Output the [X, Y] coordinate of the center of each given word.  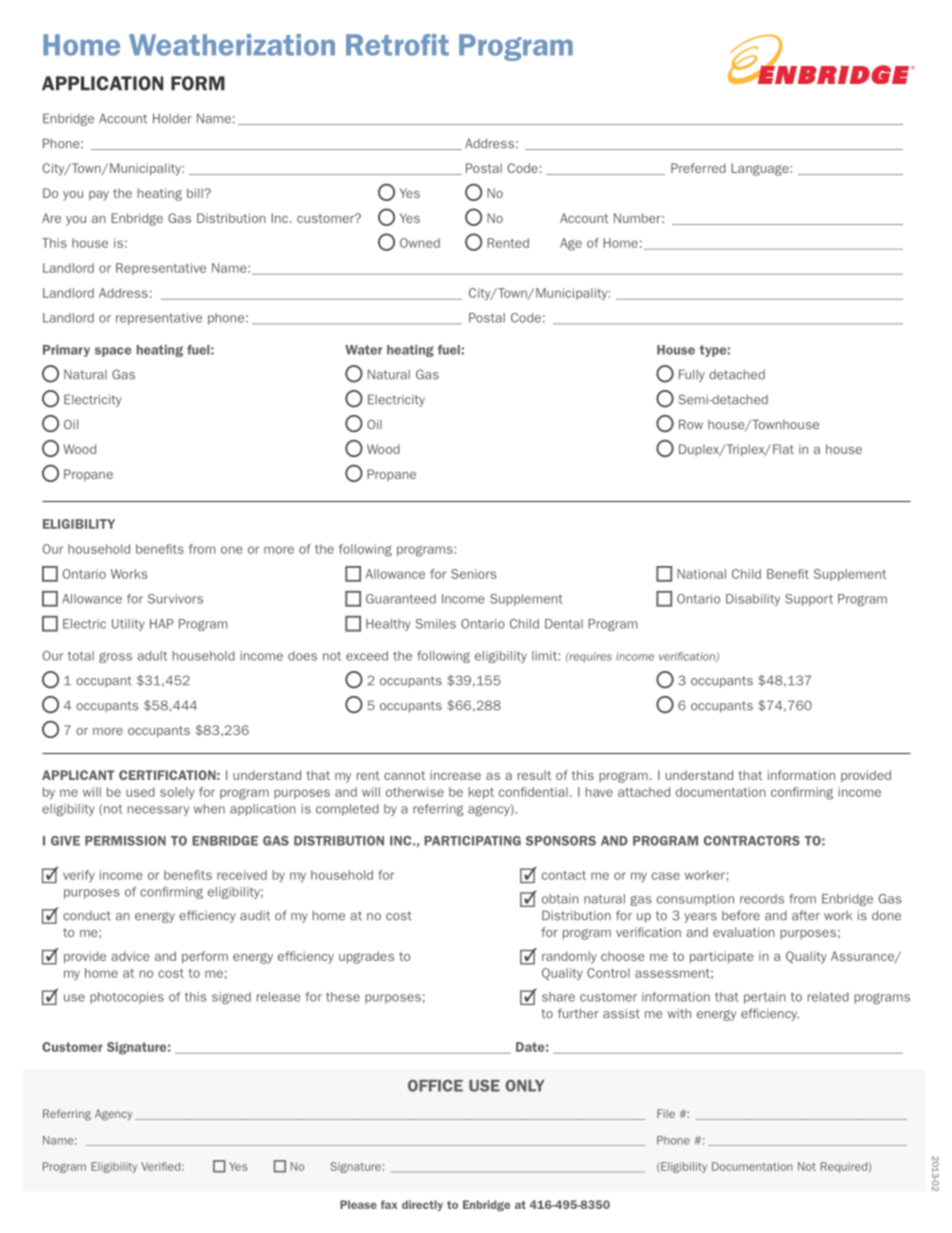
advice [130, 956]
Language [761, 169]
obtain [560, 899]
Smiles [435, 624]
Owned [420, 243]
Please [358, 1204]
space [113, 352]
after [806, 915]
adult [152, 656]
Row [691, 424]
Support [809, 600]
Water [363, 350]
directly [422, 1205]
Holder [172, 118]
